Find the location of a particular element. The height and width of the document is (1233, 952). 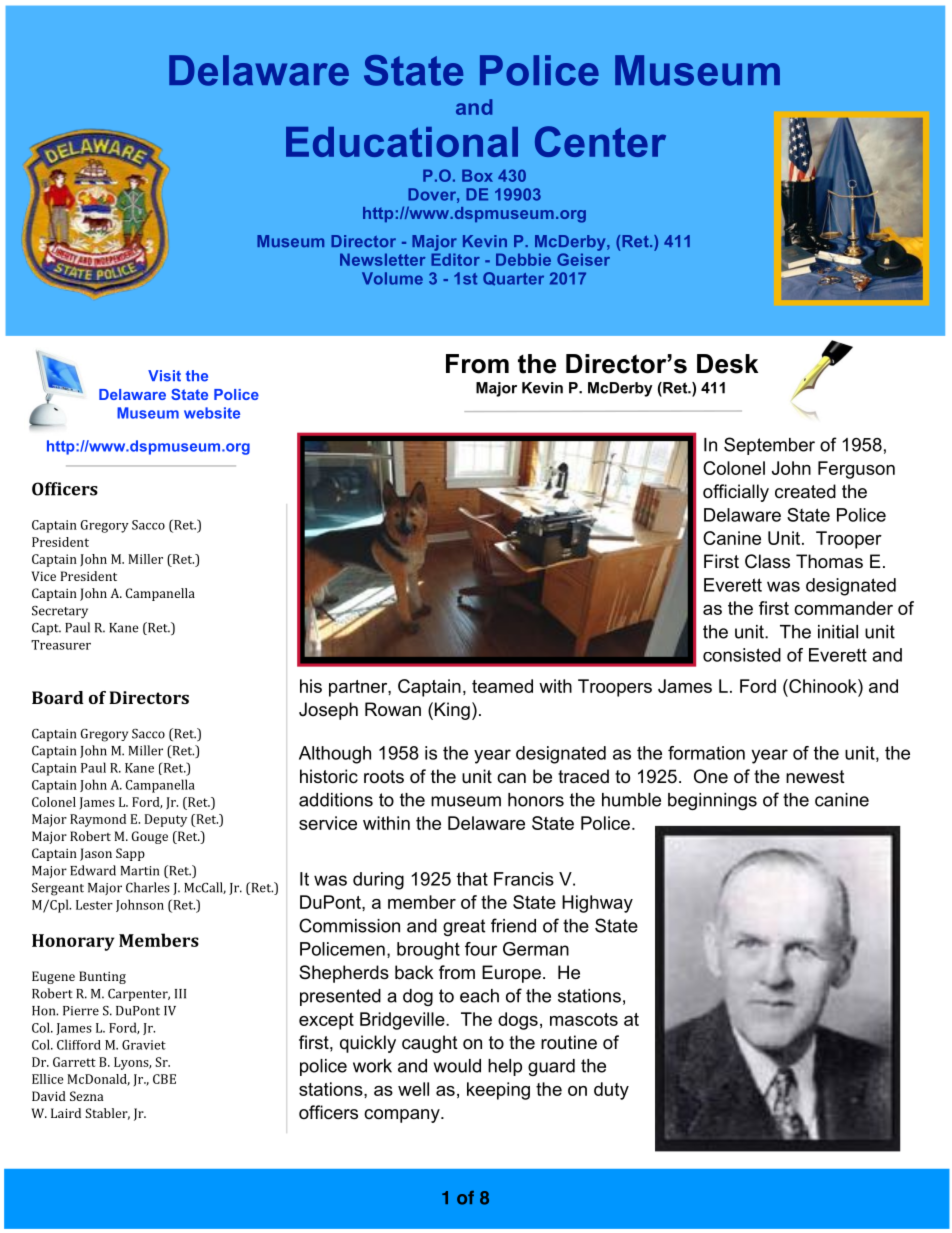

Center is located at coordinates (600, 141).
